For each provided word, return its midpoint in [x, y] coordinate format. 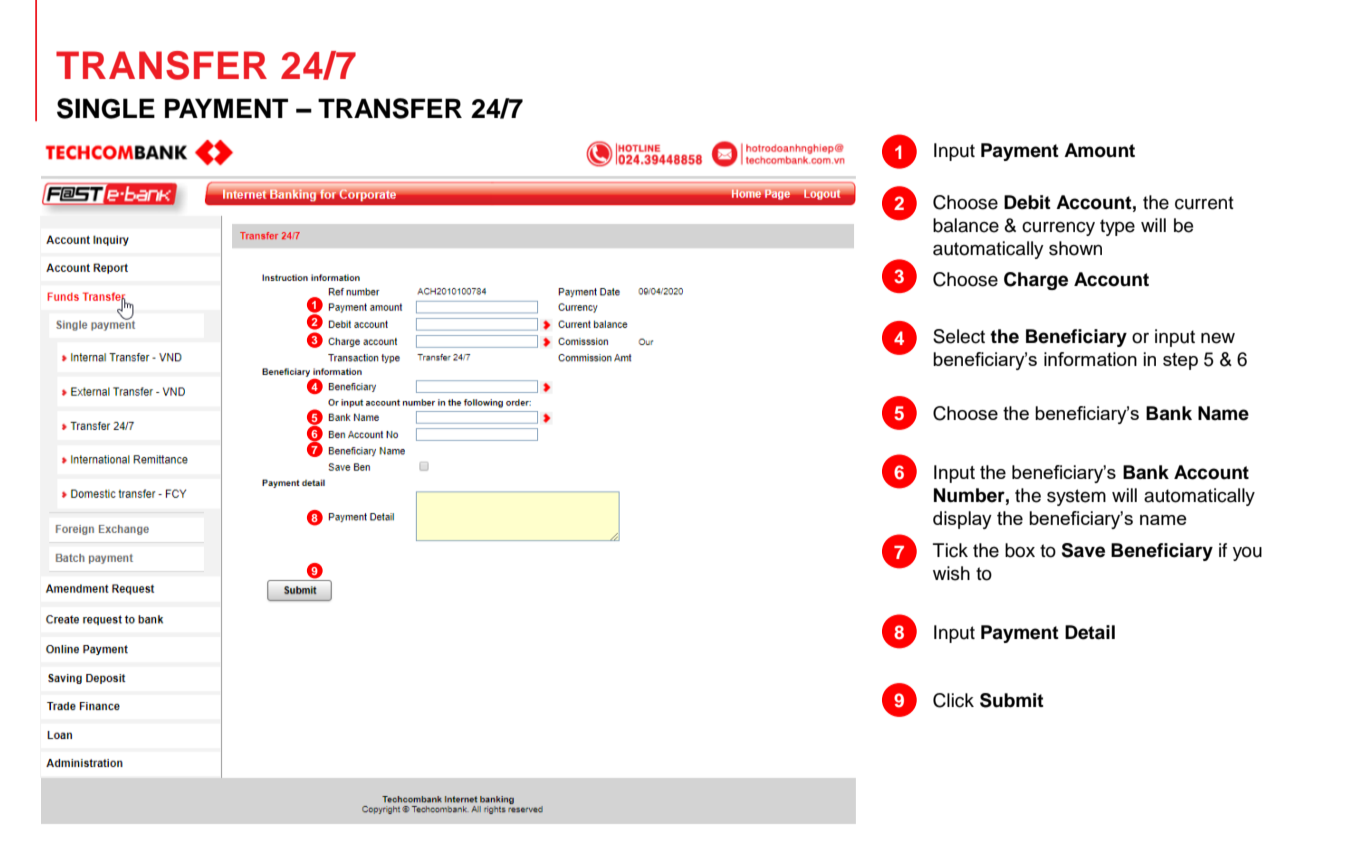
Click [953, 700]
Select [959, 336]
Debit [1027, 202]
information [1090, 359]
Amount [1099, 150]
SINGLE [106, 108]
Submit [1012, 700]
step [1180, 361]
